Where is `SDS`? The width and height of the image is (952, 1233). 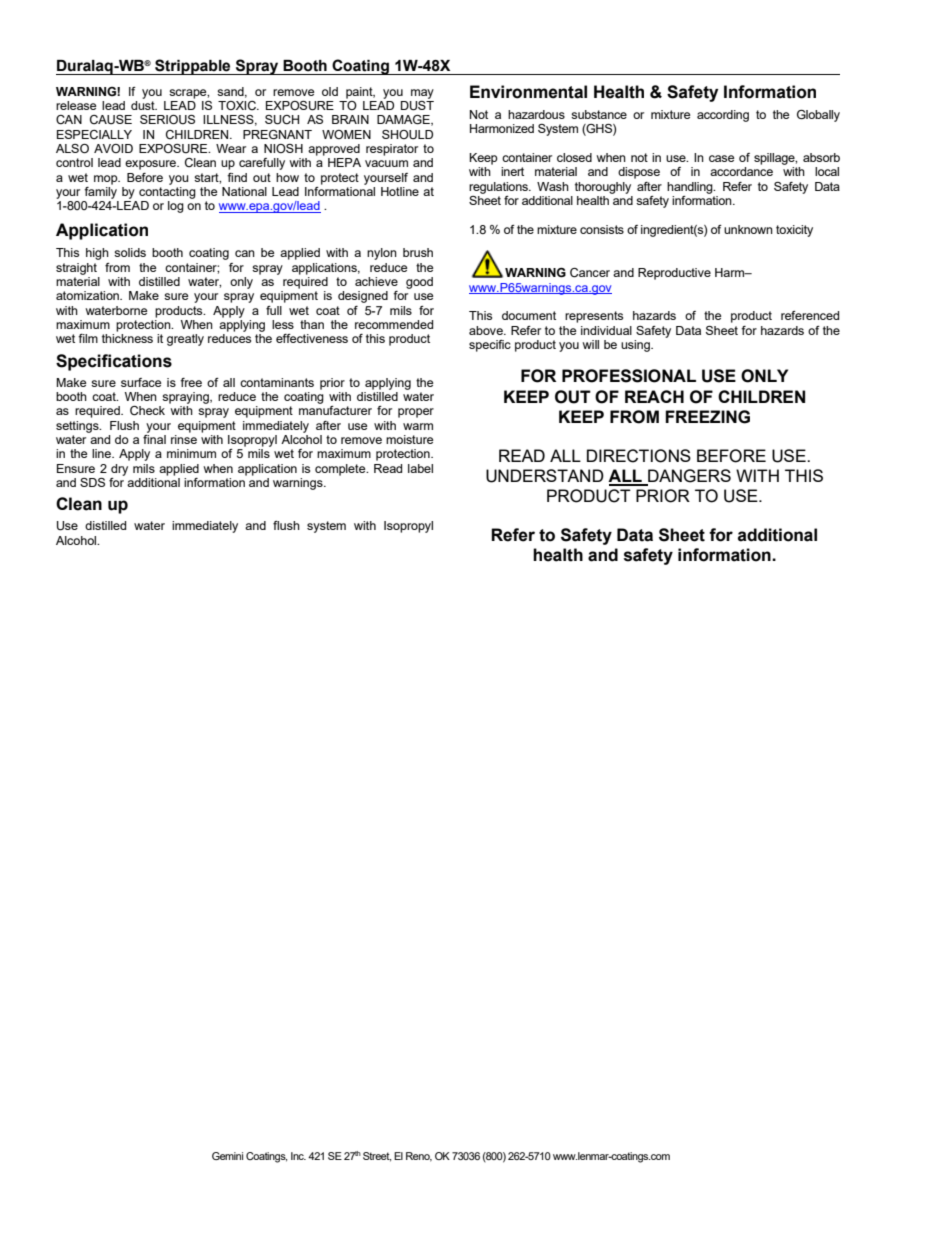
SDS is located at coordinates (92, 482).
